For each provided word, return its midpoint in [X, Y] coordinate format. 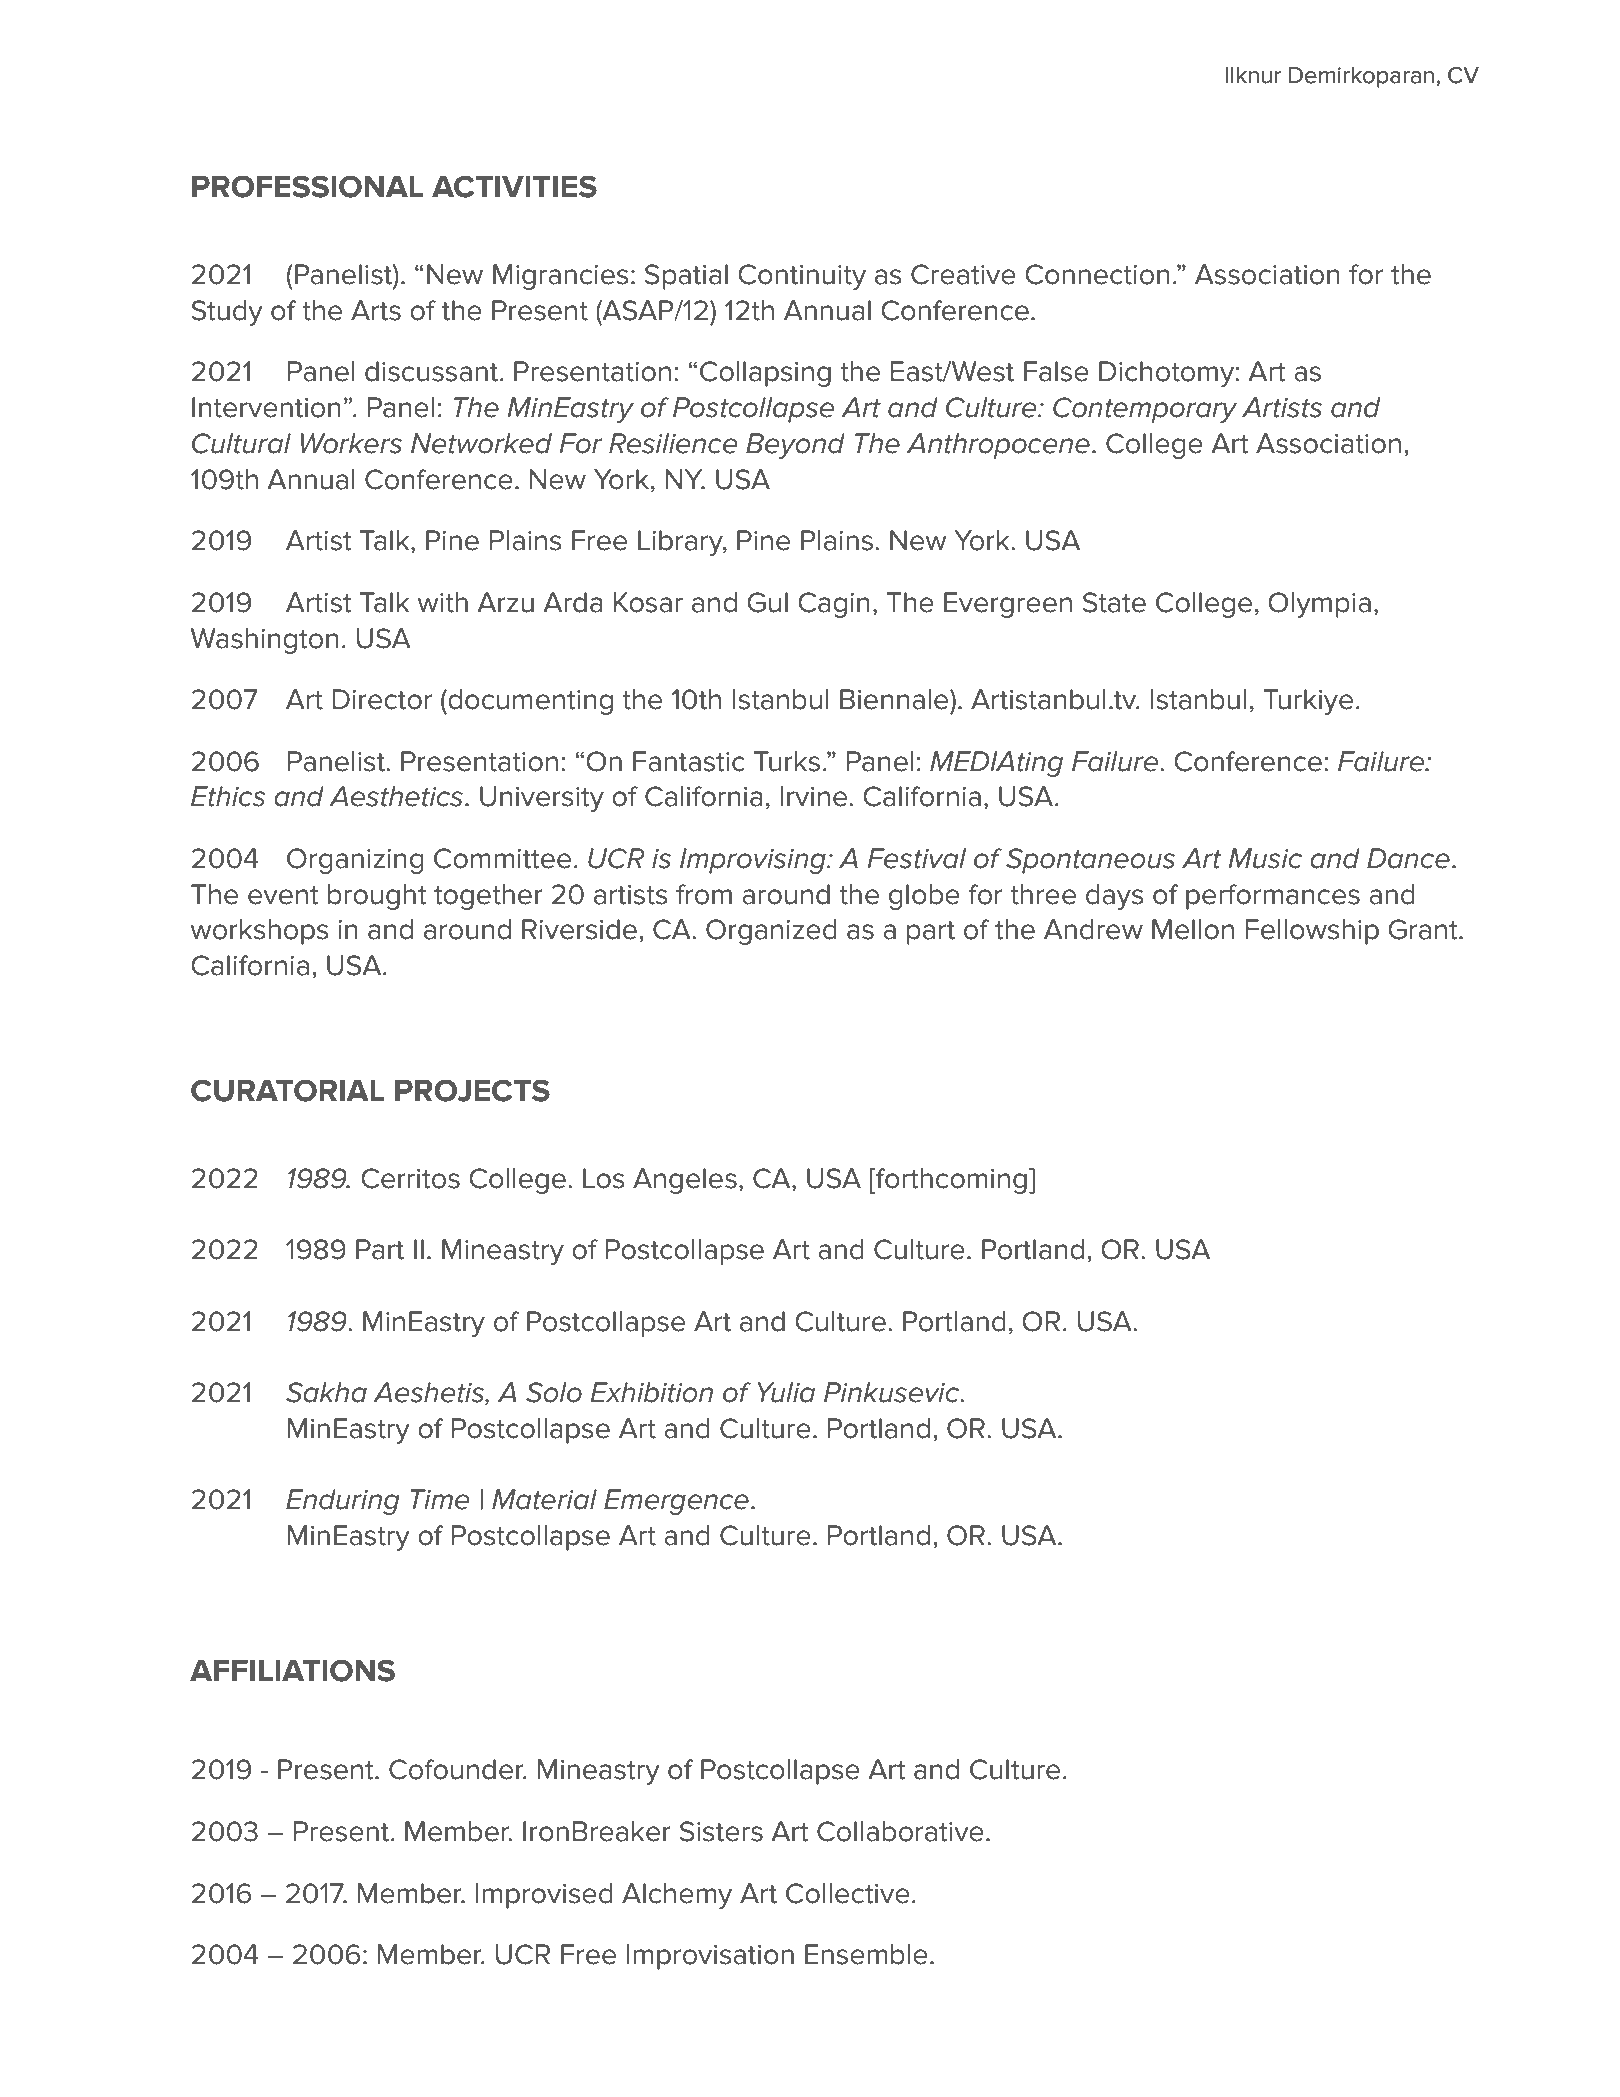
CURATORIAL [288, 1090]
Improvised [544, 1896]
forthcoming [950, 1181]
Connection [1097, 274]
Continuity [802, 277]
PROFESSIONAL [308, 186]
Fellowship [1312, 932]
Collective [848, 1893]
